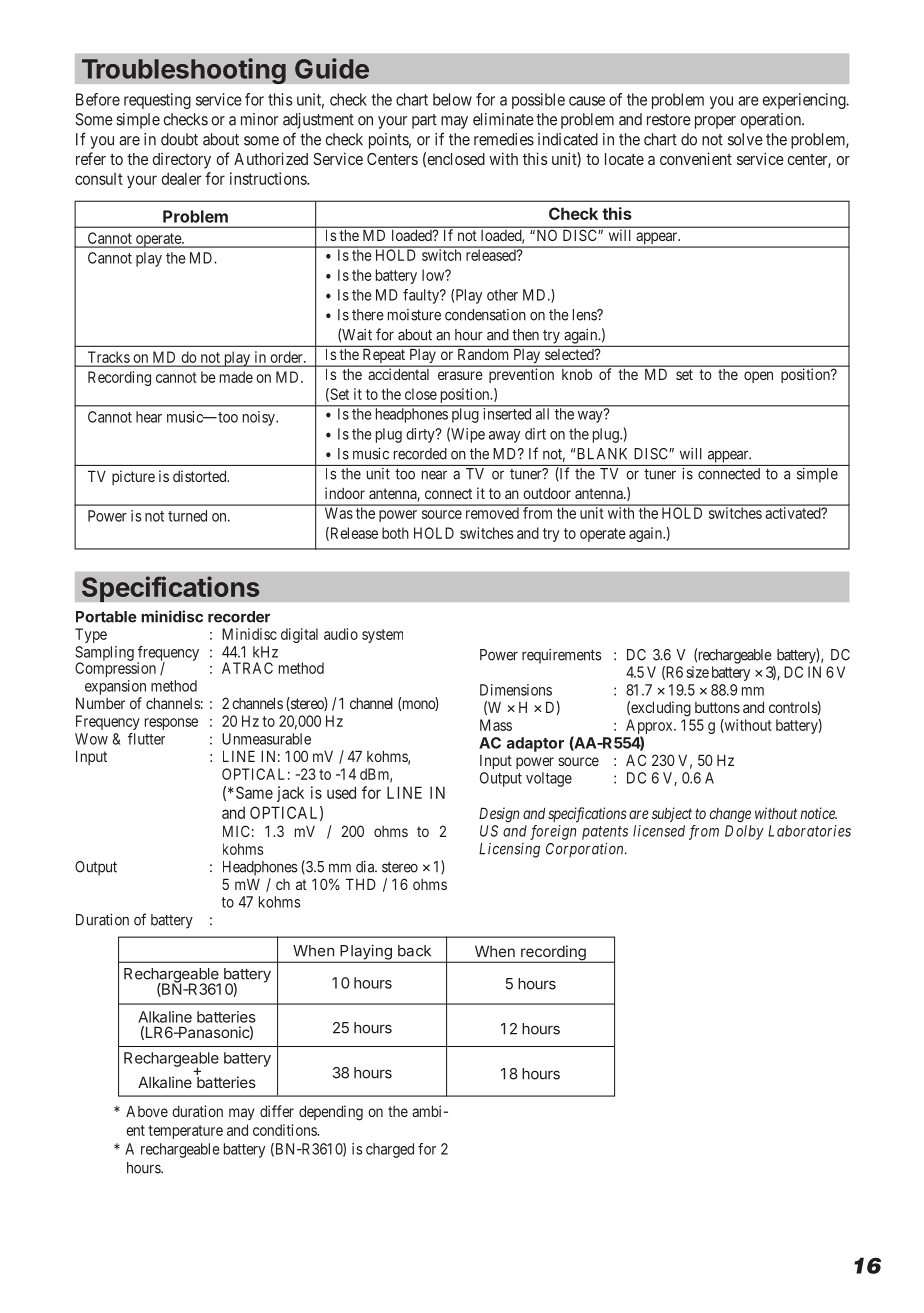 This document has height=1313, width=924. I want to click on erasure, so click(460, 375).
